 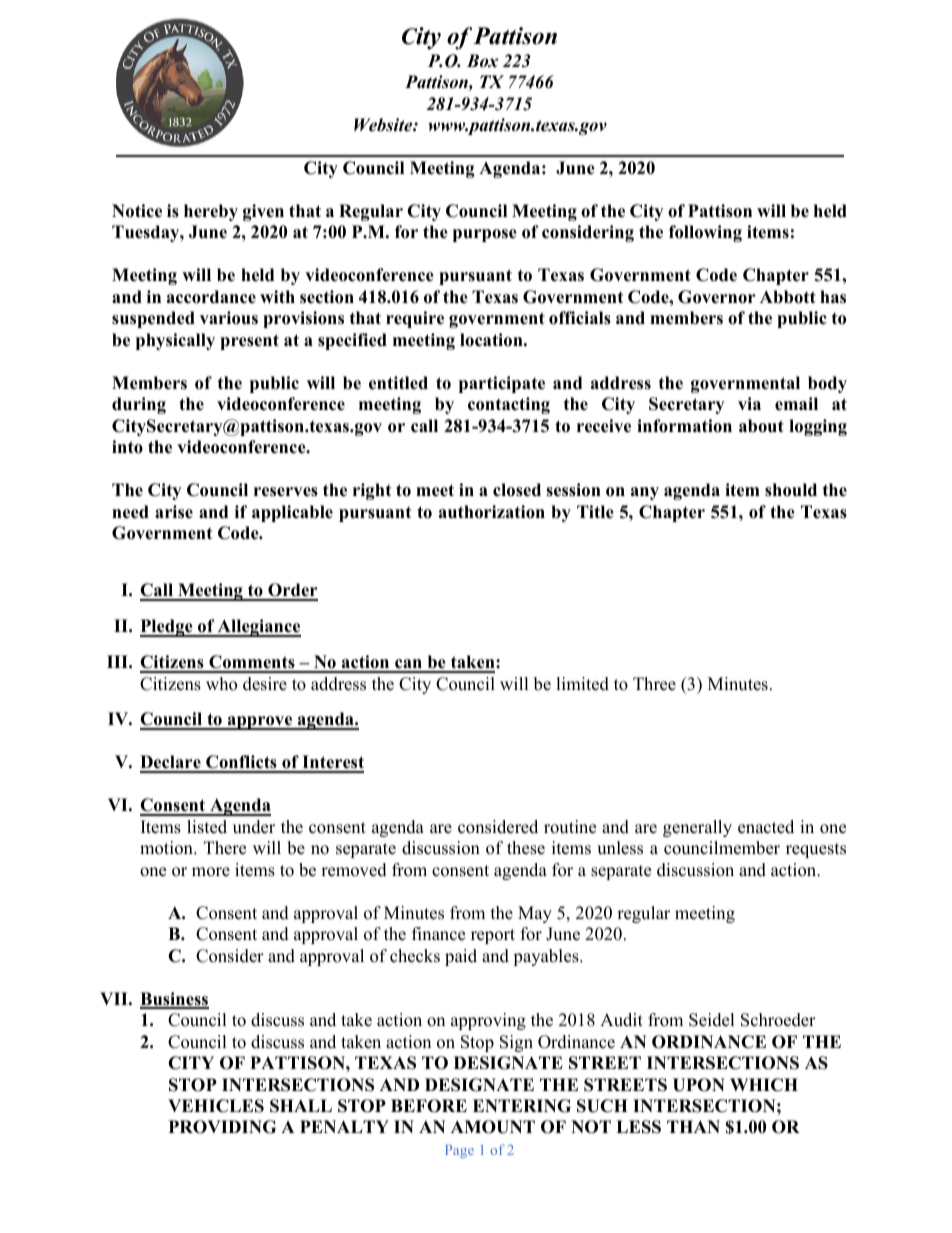 What do you see at coordinates (222, 1127) in the image?
I see `PROVIDING` at bounding box center [222, 1127].
